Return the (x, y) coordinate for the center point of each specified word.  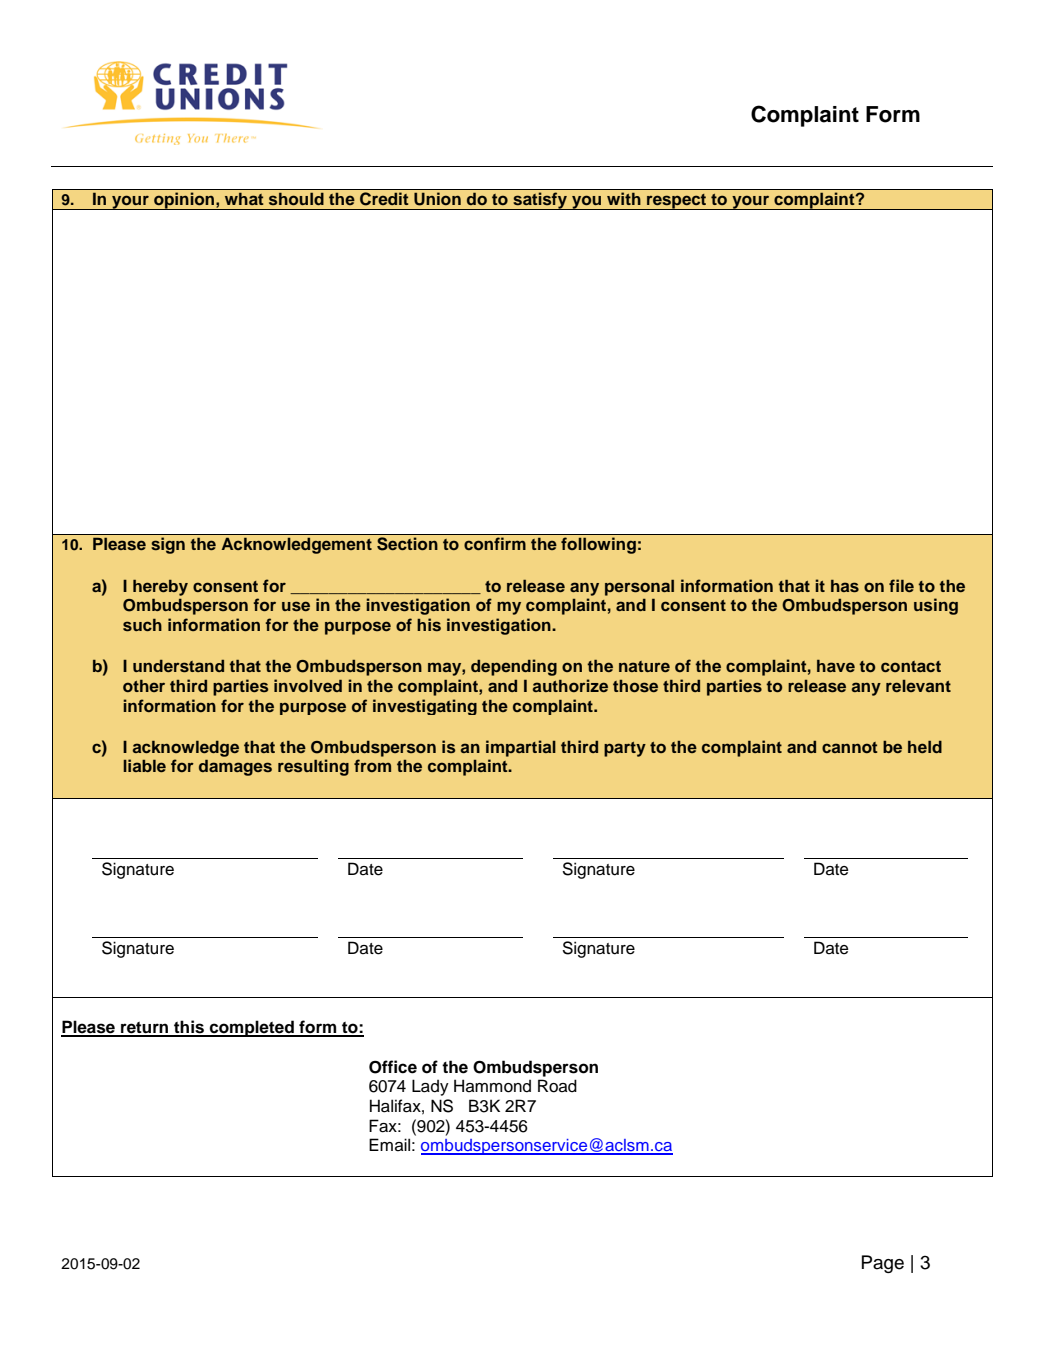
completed (252, 1028)
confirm (495, 543)
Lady (430, 1087)
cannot (850, 747)
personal (639, 587)
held (925, 746)
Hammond (492, 1086)
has (845, 586)
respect (677, 201)
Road (557, 1086)
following (598, 545)
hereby (160, 587)
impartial (521, 748)
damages (235, 767)
